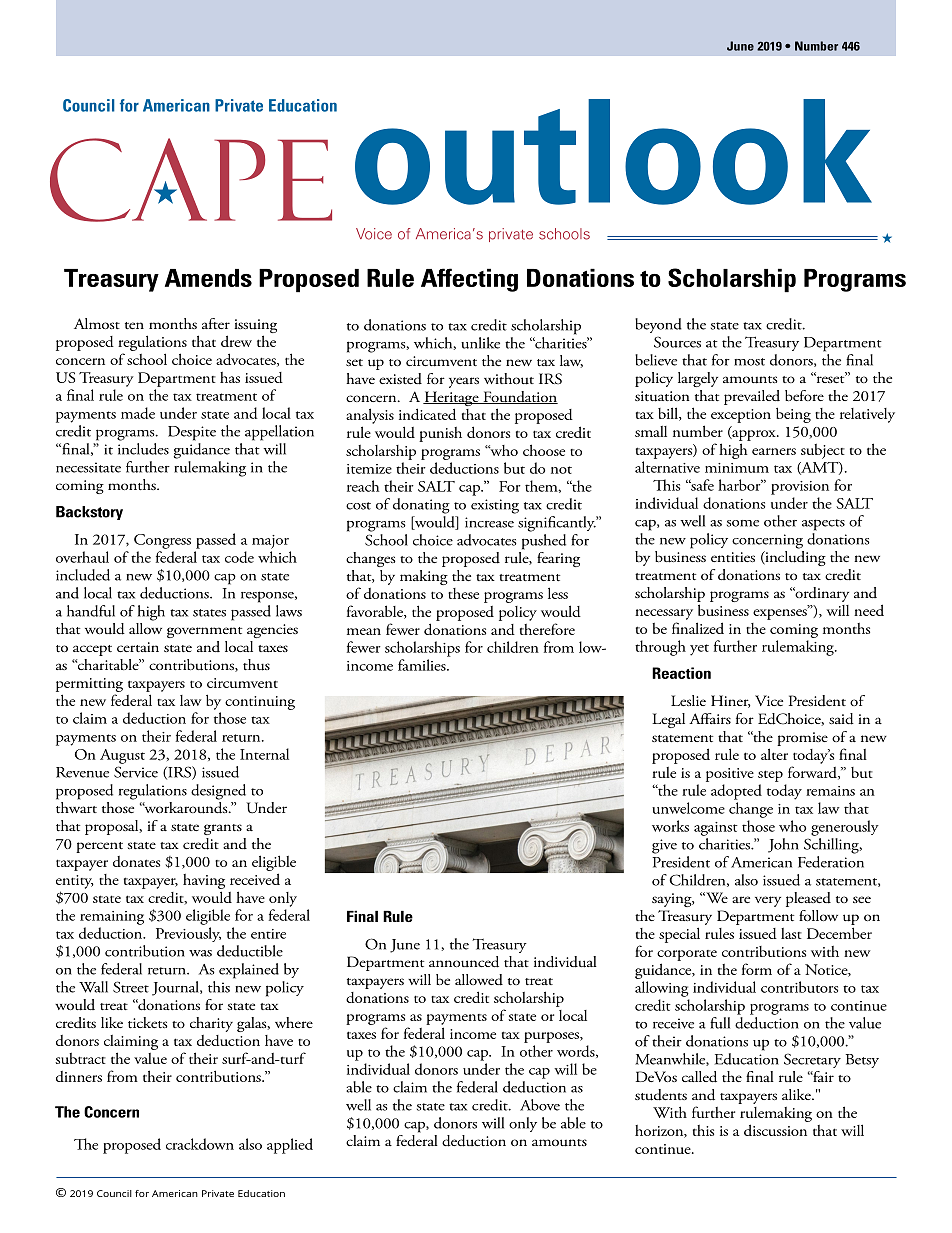 Image resolution: width=952 pixels, height=1233 pixels. I want to click on expenses, so click(781, 613).
